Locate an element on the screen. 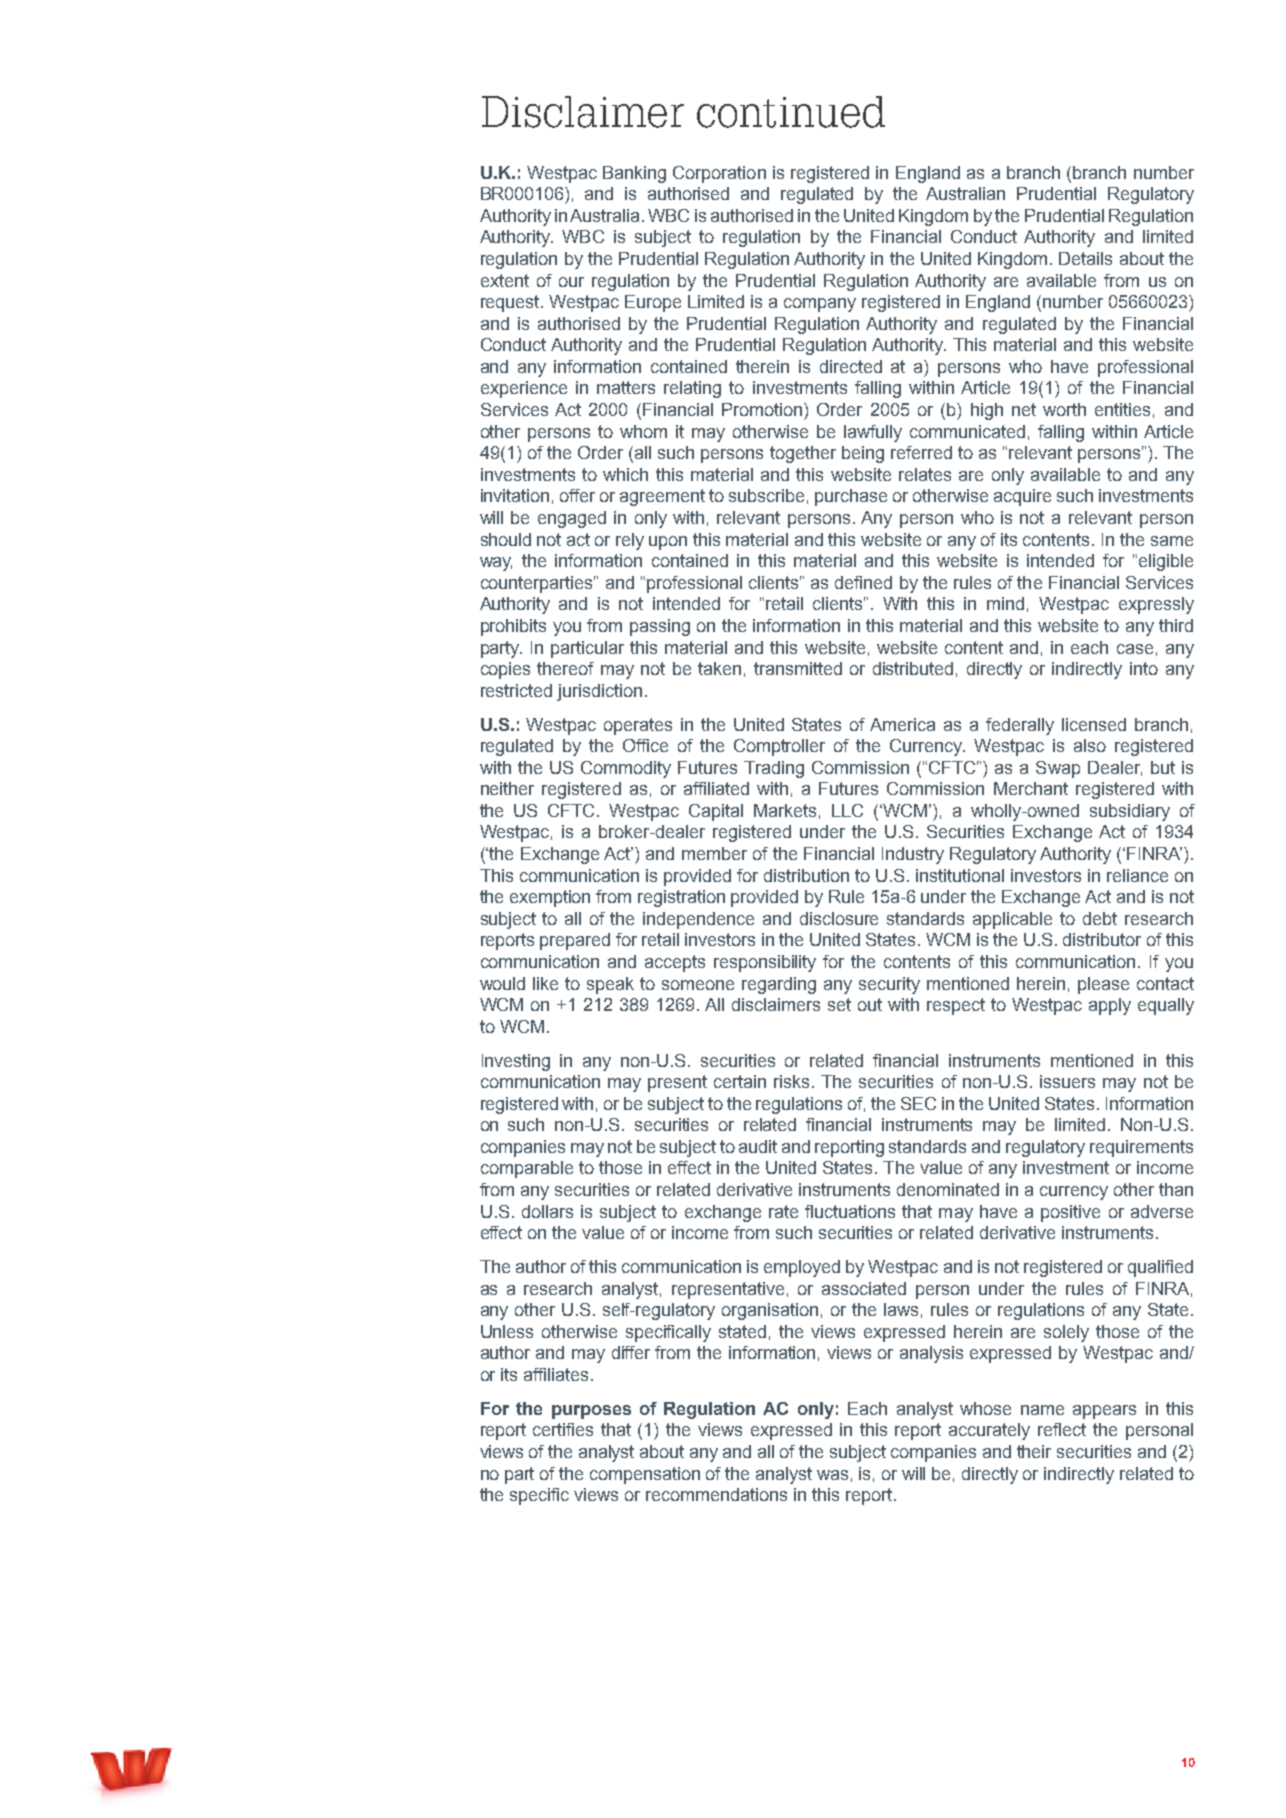  expressly is located at coordinates (1156, 605).
